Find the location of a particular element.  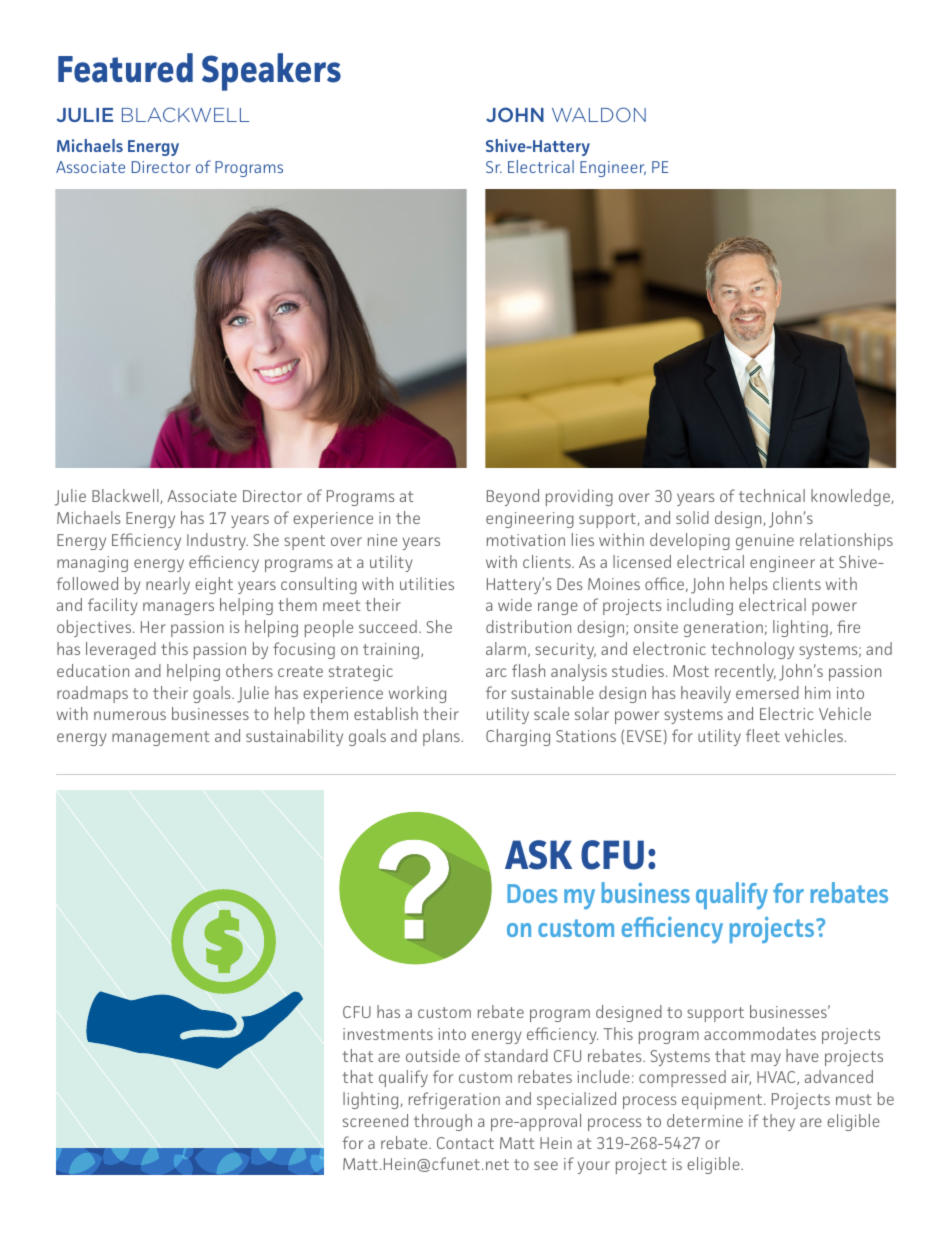

managers is located at coordinates (178, 608).
